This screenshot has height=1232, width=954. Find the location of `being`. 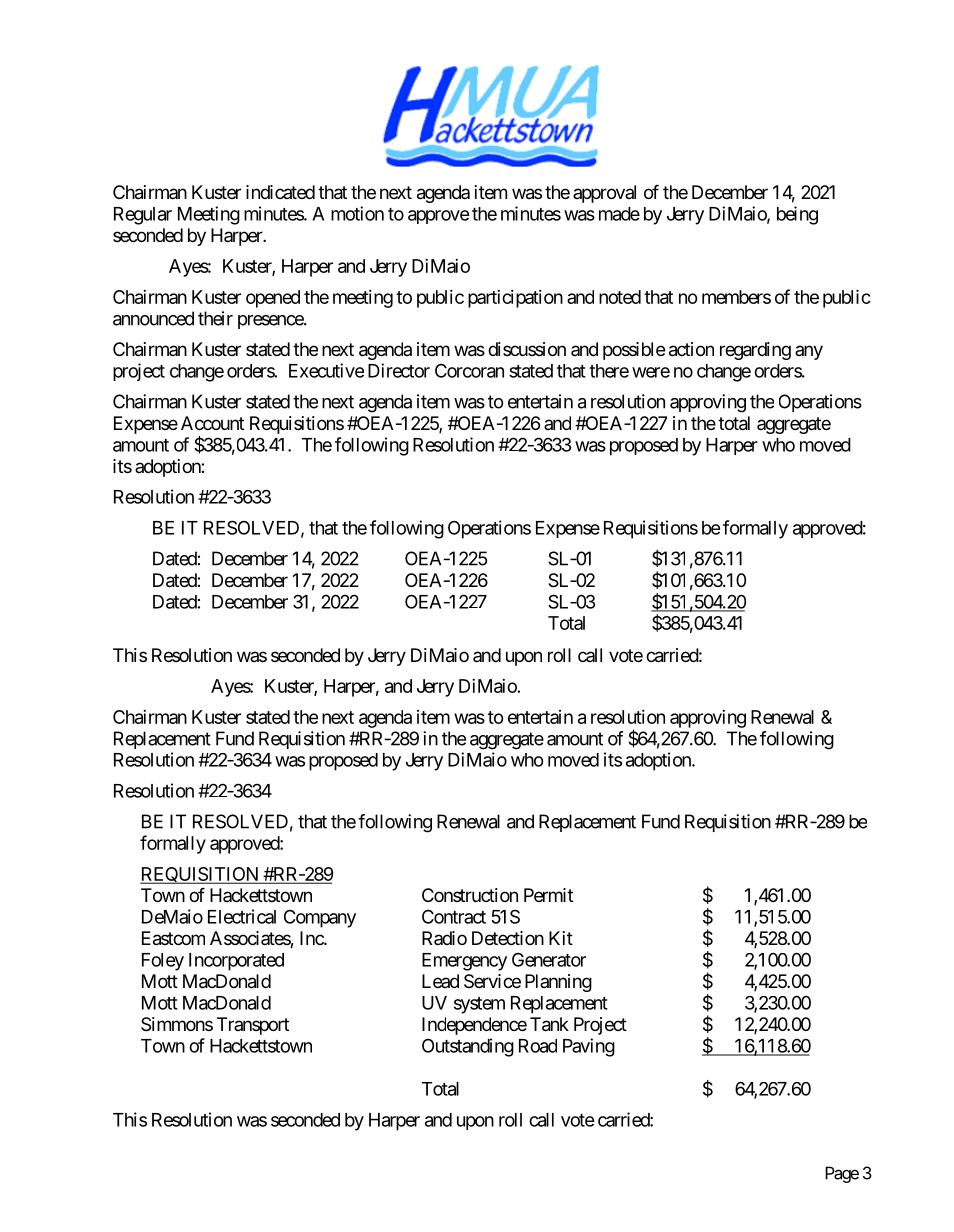

being is located at coordinates (797, 215).
